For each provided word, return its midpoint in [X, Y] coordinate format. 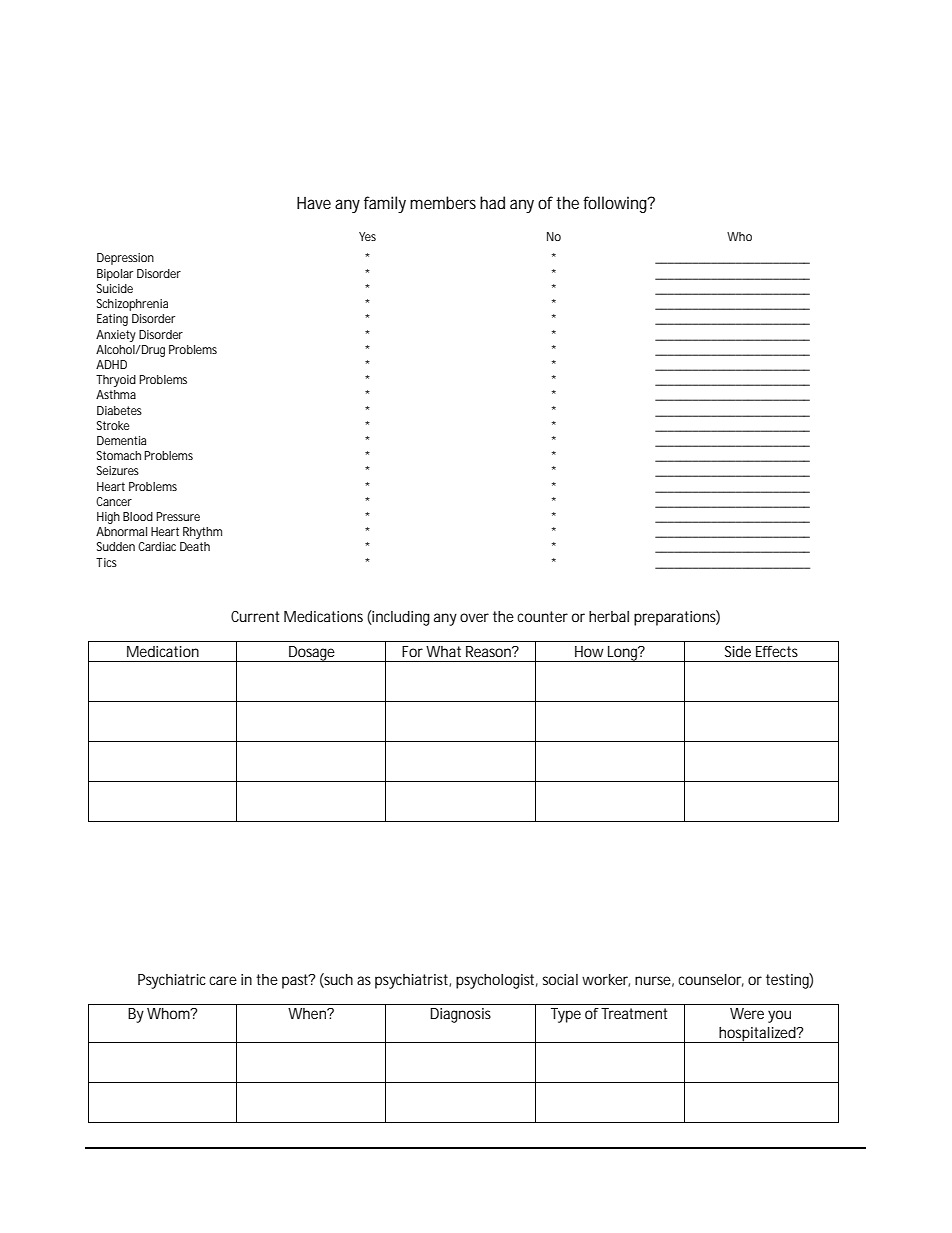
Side [738, 651]
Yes [367, 236]
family [385, 204]
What [443, 651]
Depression [125, 259]
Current [255, 616]
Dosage [313, 654]
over [474, 617]
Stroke [113, 425]
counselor [711, 980]
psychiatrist [413, 981]
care [223, 980]
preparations [677, 618]
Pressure [178, 516]
